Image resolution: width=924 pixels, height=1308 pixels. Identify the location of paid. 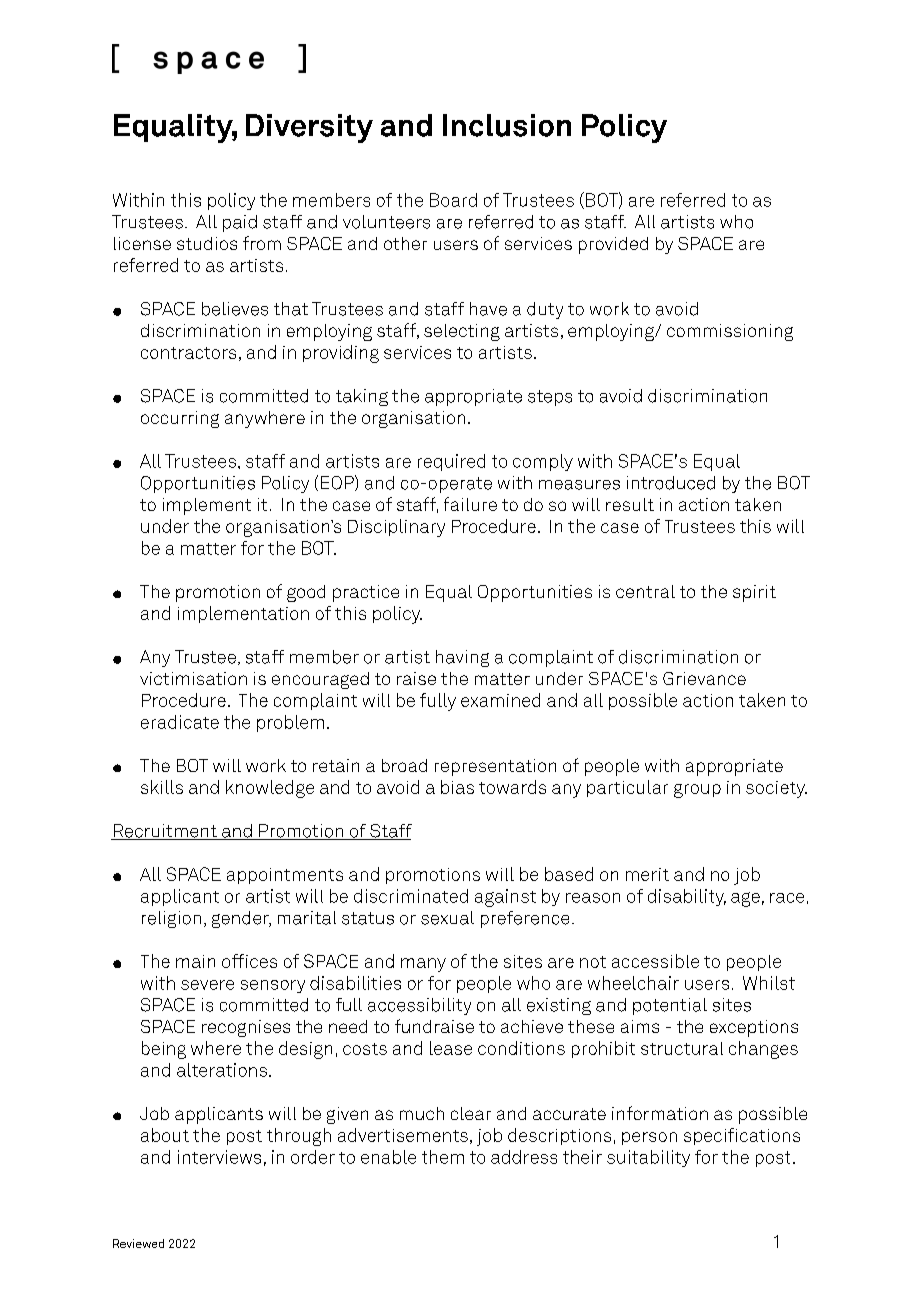
(240, 223).
